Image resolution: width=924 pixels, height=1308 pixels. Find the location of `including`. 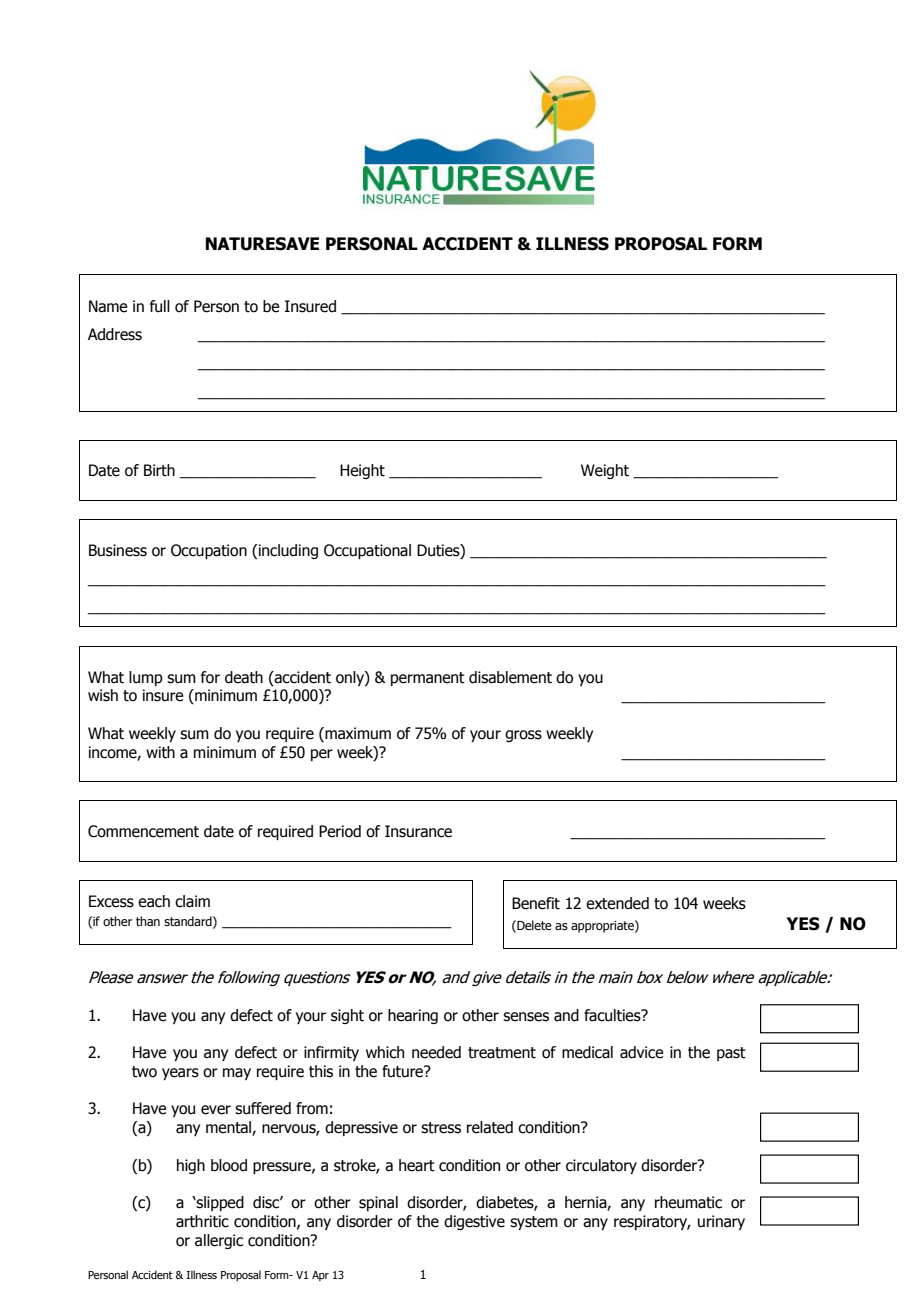

including is located at coordinates (288, 551).
